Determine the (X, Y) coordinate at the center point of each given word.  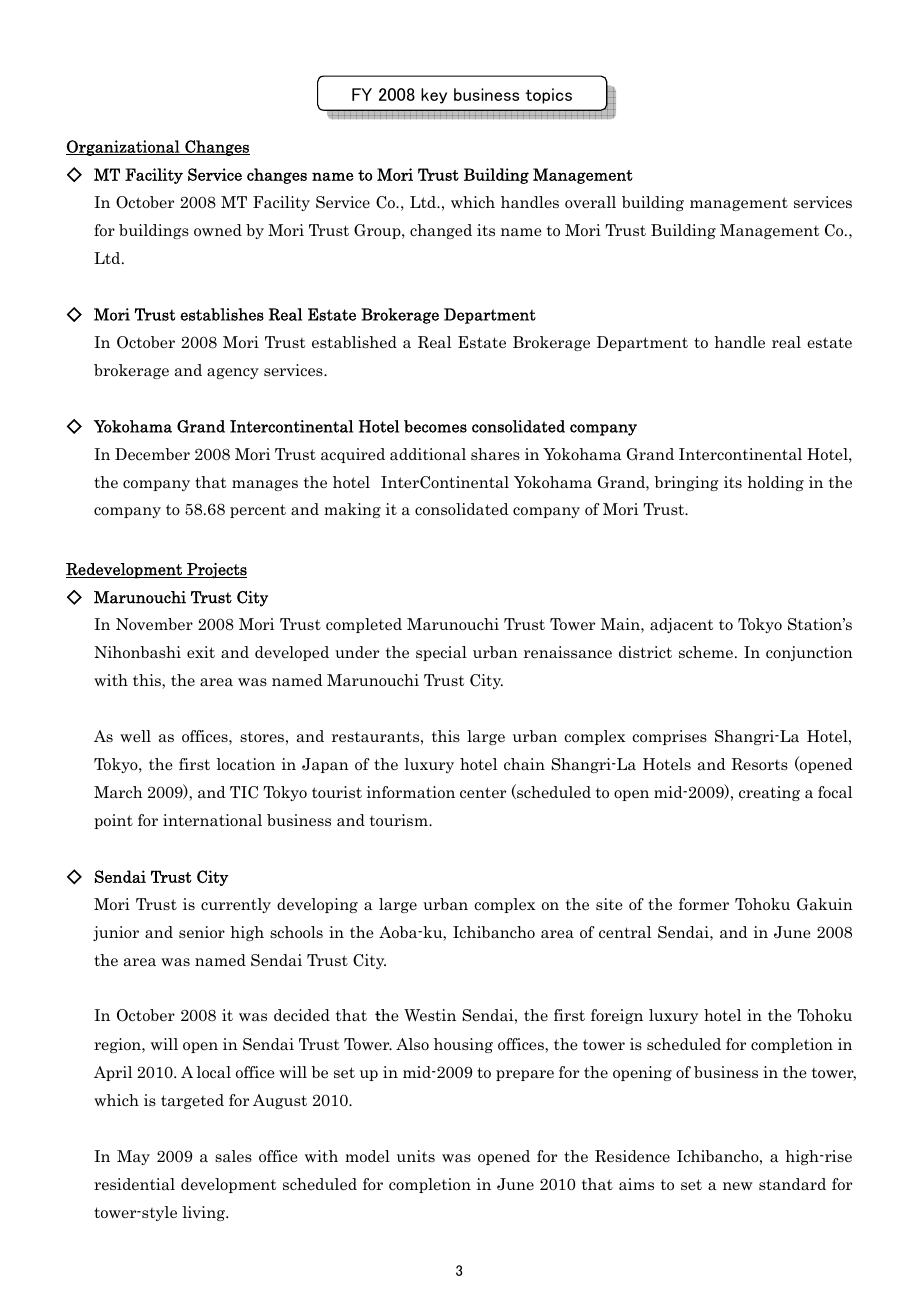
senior (202, 932)
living (204, 1213)
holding (775, 483)
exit (201, 652)
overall (590, 202)
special (441, 653)
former (704, 904)
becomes (435, 426)
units (416, 1156)
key (434, 96)
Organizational (124, 148)
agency (233, 373)
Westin (430, 1015)
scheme (707, 652)
